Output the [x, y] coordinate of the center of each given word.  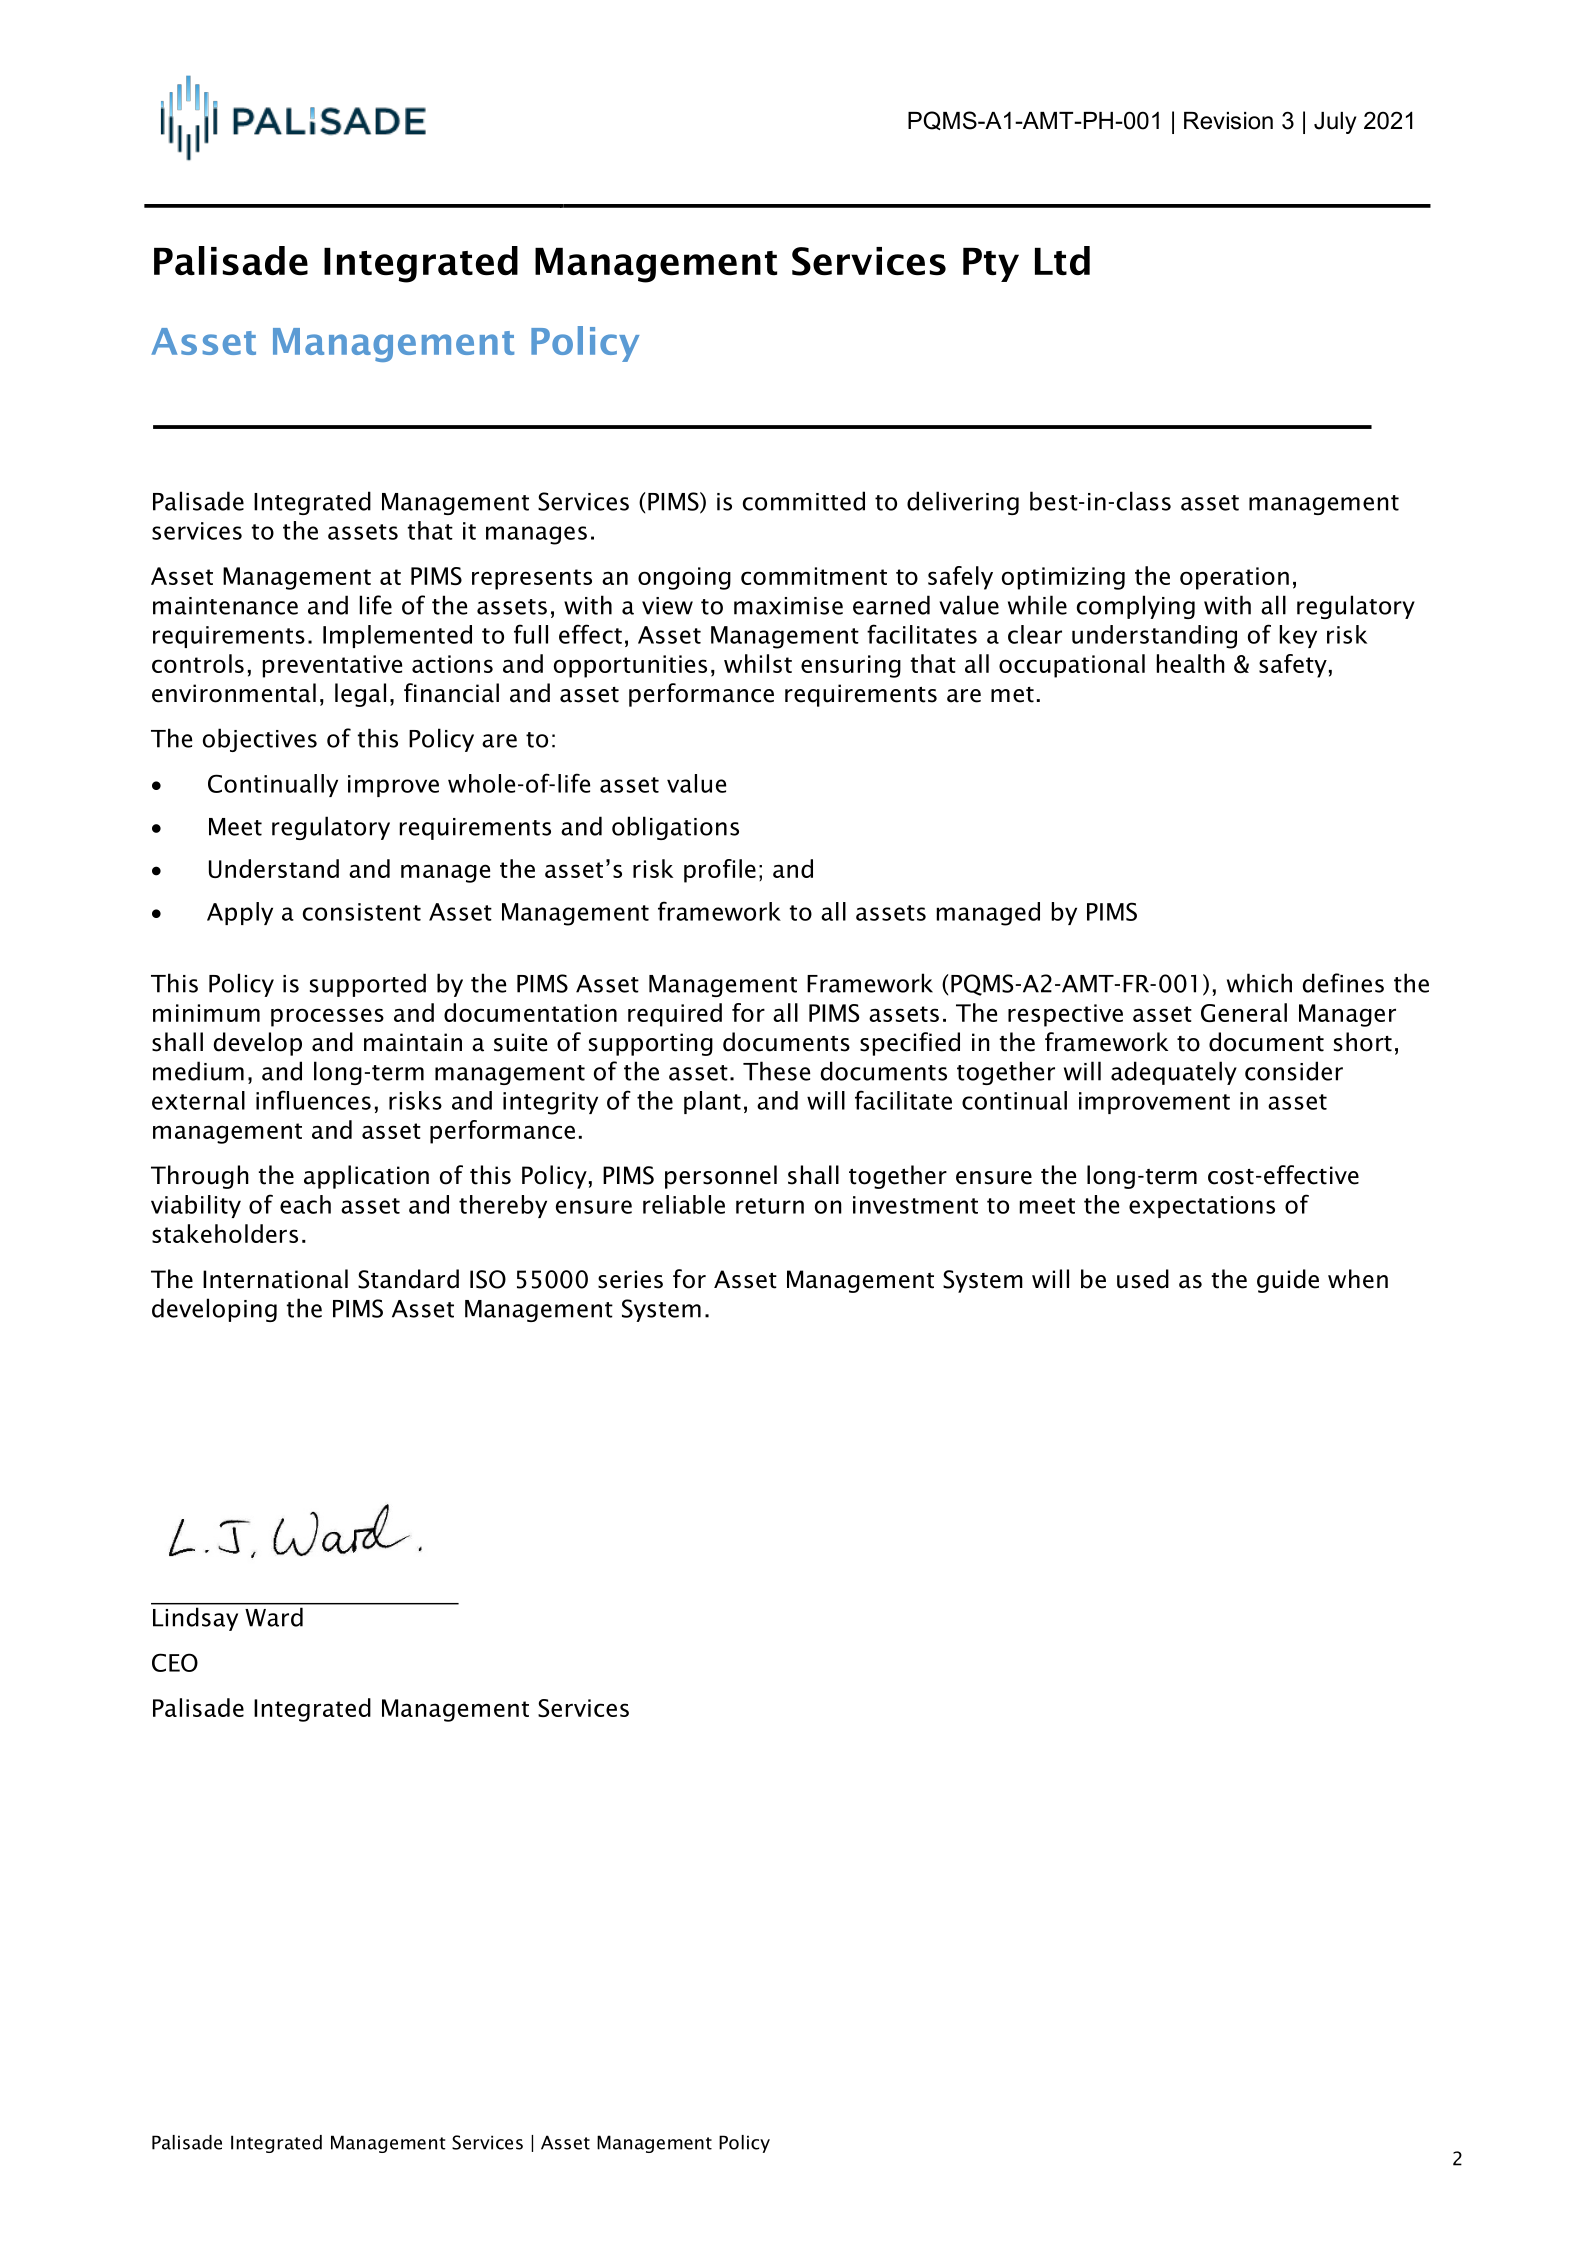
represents [532, 579]
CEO [175, 1662]
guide [1288, 1281]
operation [1234, 578]
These [776, 1071]
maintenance [225, 606]
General [1244, 1012]
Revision [1228, 121]
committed [804, 501]
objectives [260, 740]
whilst [758, 663]
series [630, 1279]
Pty [991, 265]
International [275, 1279]
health [1191, 663]
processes [327, 1017]
